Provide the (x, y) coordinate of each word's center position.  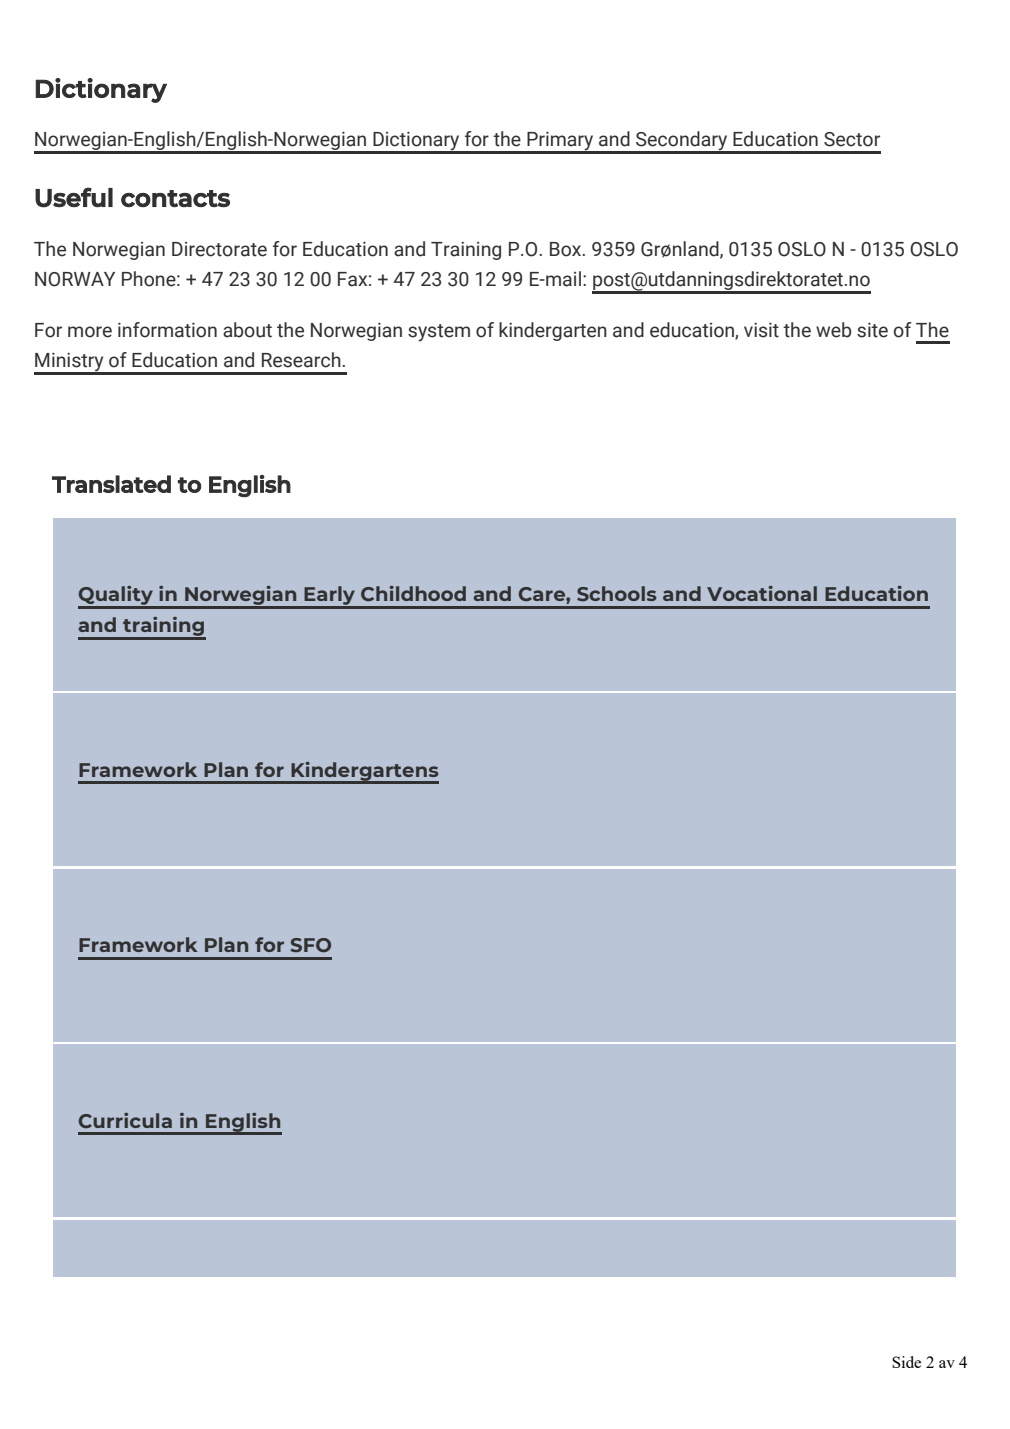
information (167, 330)
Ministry (70, 363)
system (439, 333)
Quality (116, 597)
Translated (111, 484)
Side (906, 1362)
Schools (617, 594)
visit (761, 330)
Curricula (125, 1120)
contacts (175, 198)
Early (330, 597)
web (833, 330)
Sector (852, 139)
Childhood (413, 594)
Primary (560, 142)
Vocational (762, 593)
